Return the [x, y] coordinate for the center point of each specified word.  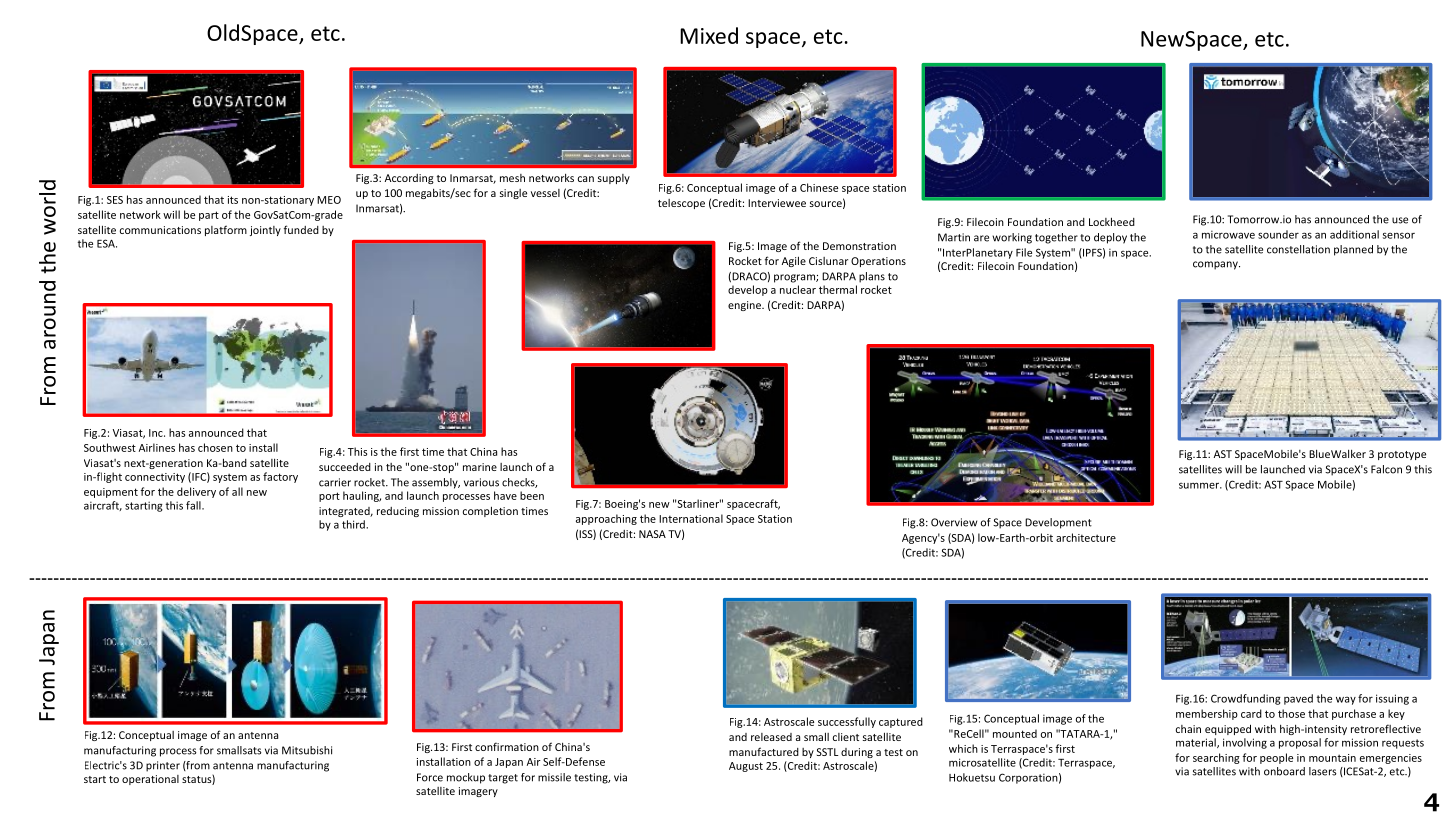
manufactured [764, 751]
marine [480, 467]
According [409, 179]
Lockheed [1112, 221]
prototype [1402, 455]
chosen [215, 447]
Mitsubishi [307, 750]
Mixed [709, 35]
